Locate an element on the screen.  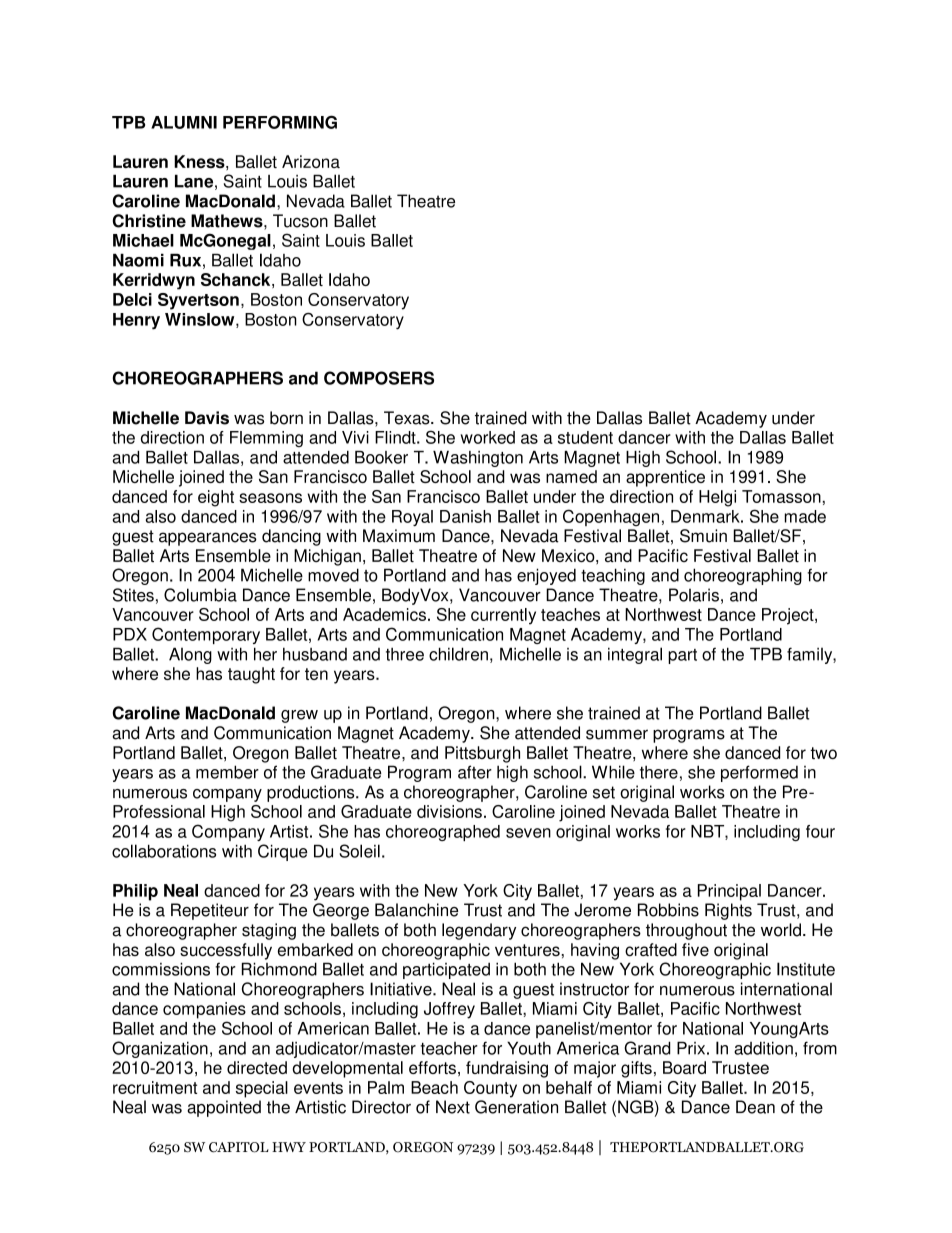
Arizona is located at coordinates (311, 161).
